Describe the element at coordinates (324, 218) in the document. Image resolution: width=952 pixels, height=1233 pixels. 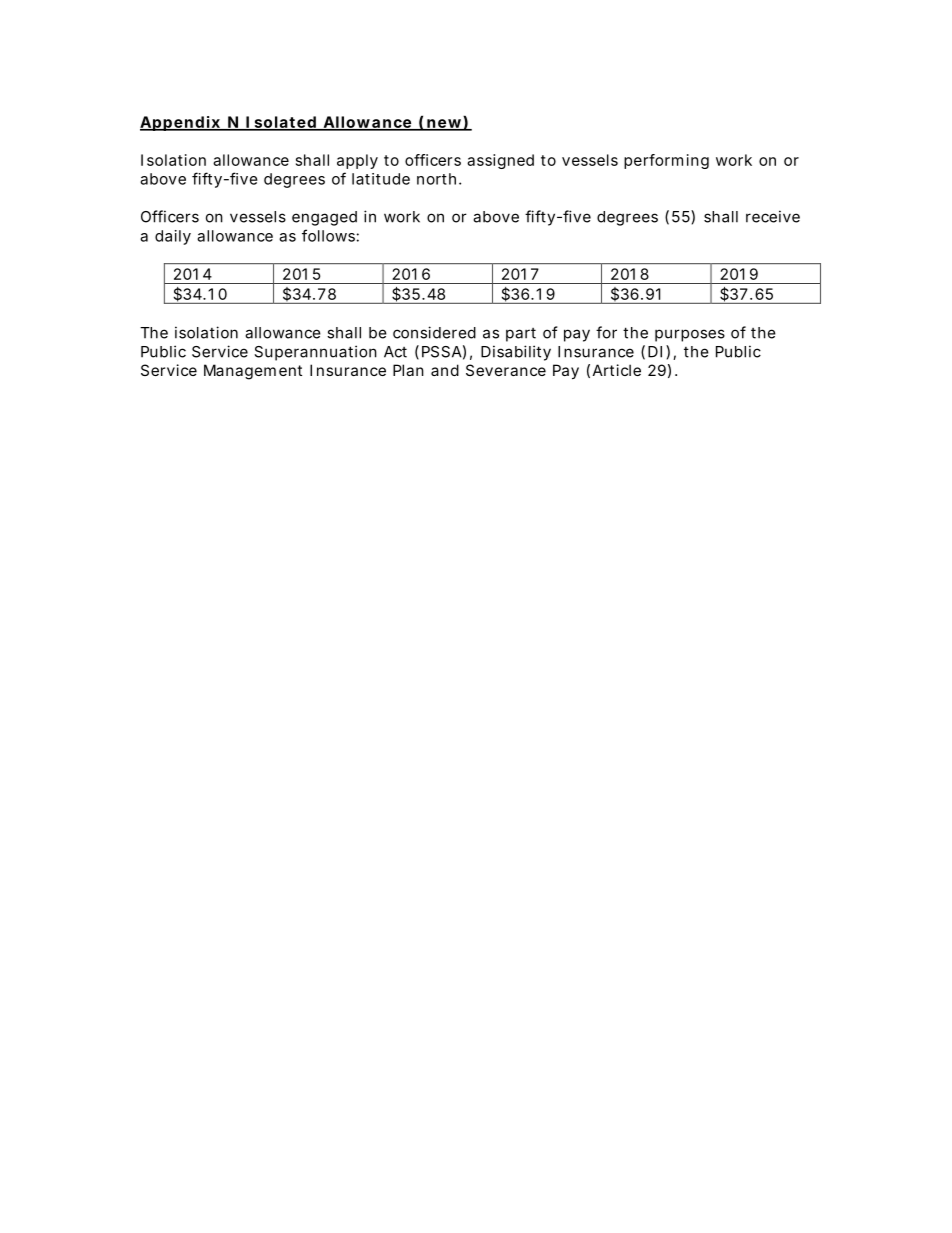
I see `engaged` at that location.
